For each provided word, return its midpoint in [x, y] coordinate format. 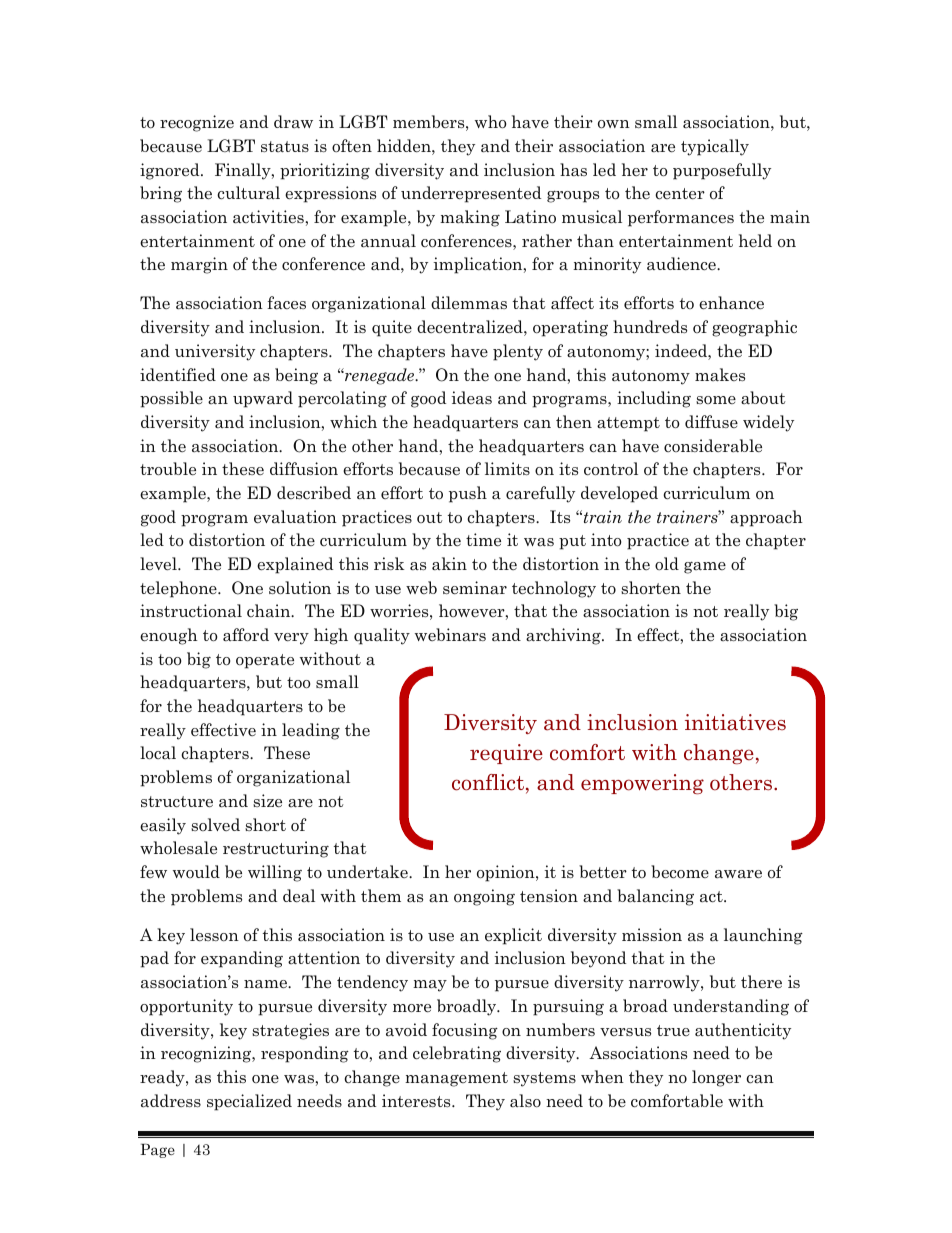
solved [215, 824]
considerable [713, 446]
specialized [249, 1102]
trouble [168, 469]
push [468, 494]
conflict [489, 783]
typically [715, 147]
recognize [197, 123]
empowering [642, 784]
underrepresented [471, 194]
